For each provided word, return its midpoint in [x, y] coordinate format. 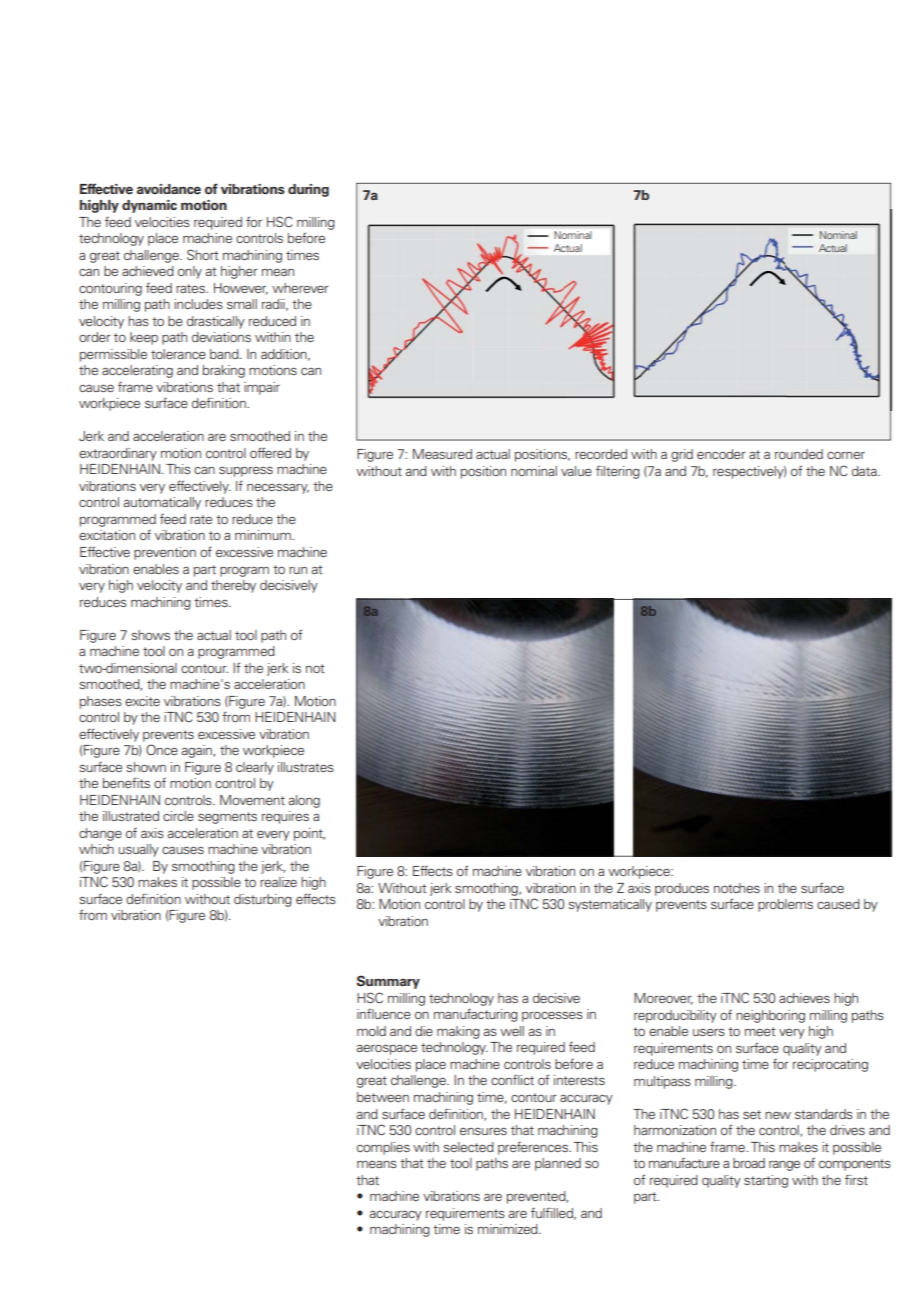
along [304, 801]
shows [150, 635]
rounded [799, 454]
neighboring [770, 1016]
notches [737, 888]
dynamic [149, 206]
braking [224, 371]
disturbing [263, 900]
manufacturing [476, 1015]
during [308, 190]
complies [383, 1148]
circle [178, 816]
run [298, 570]
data [865, 471]
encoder [721, 454]
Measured [442, 454]
